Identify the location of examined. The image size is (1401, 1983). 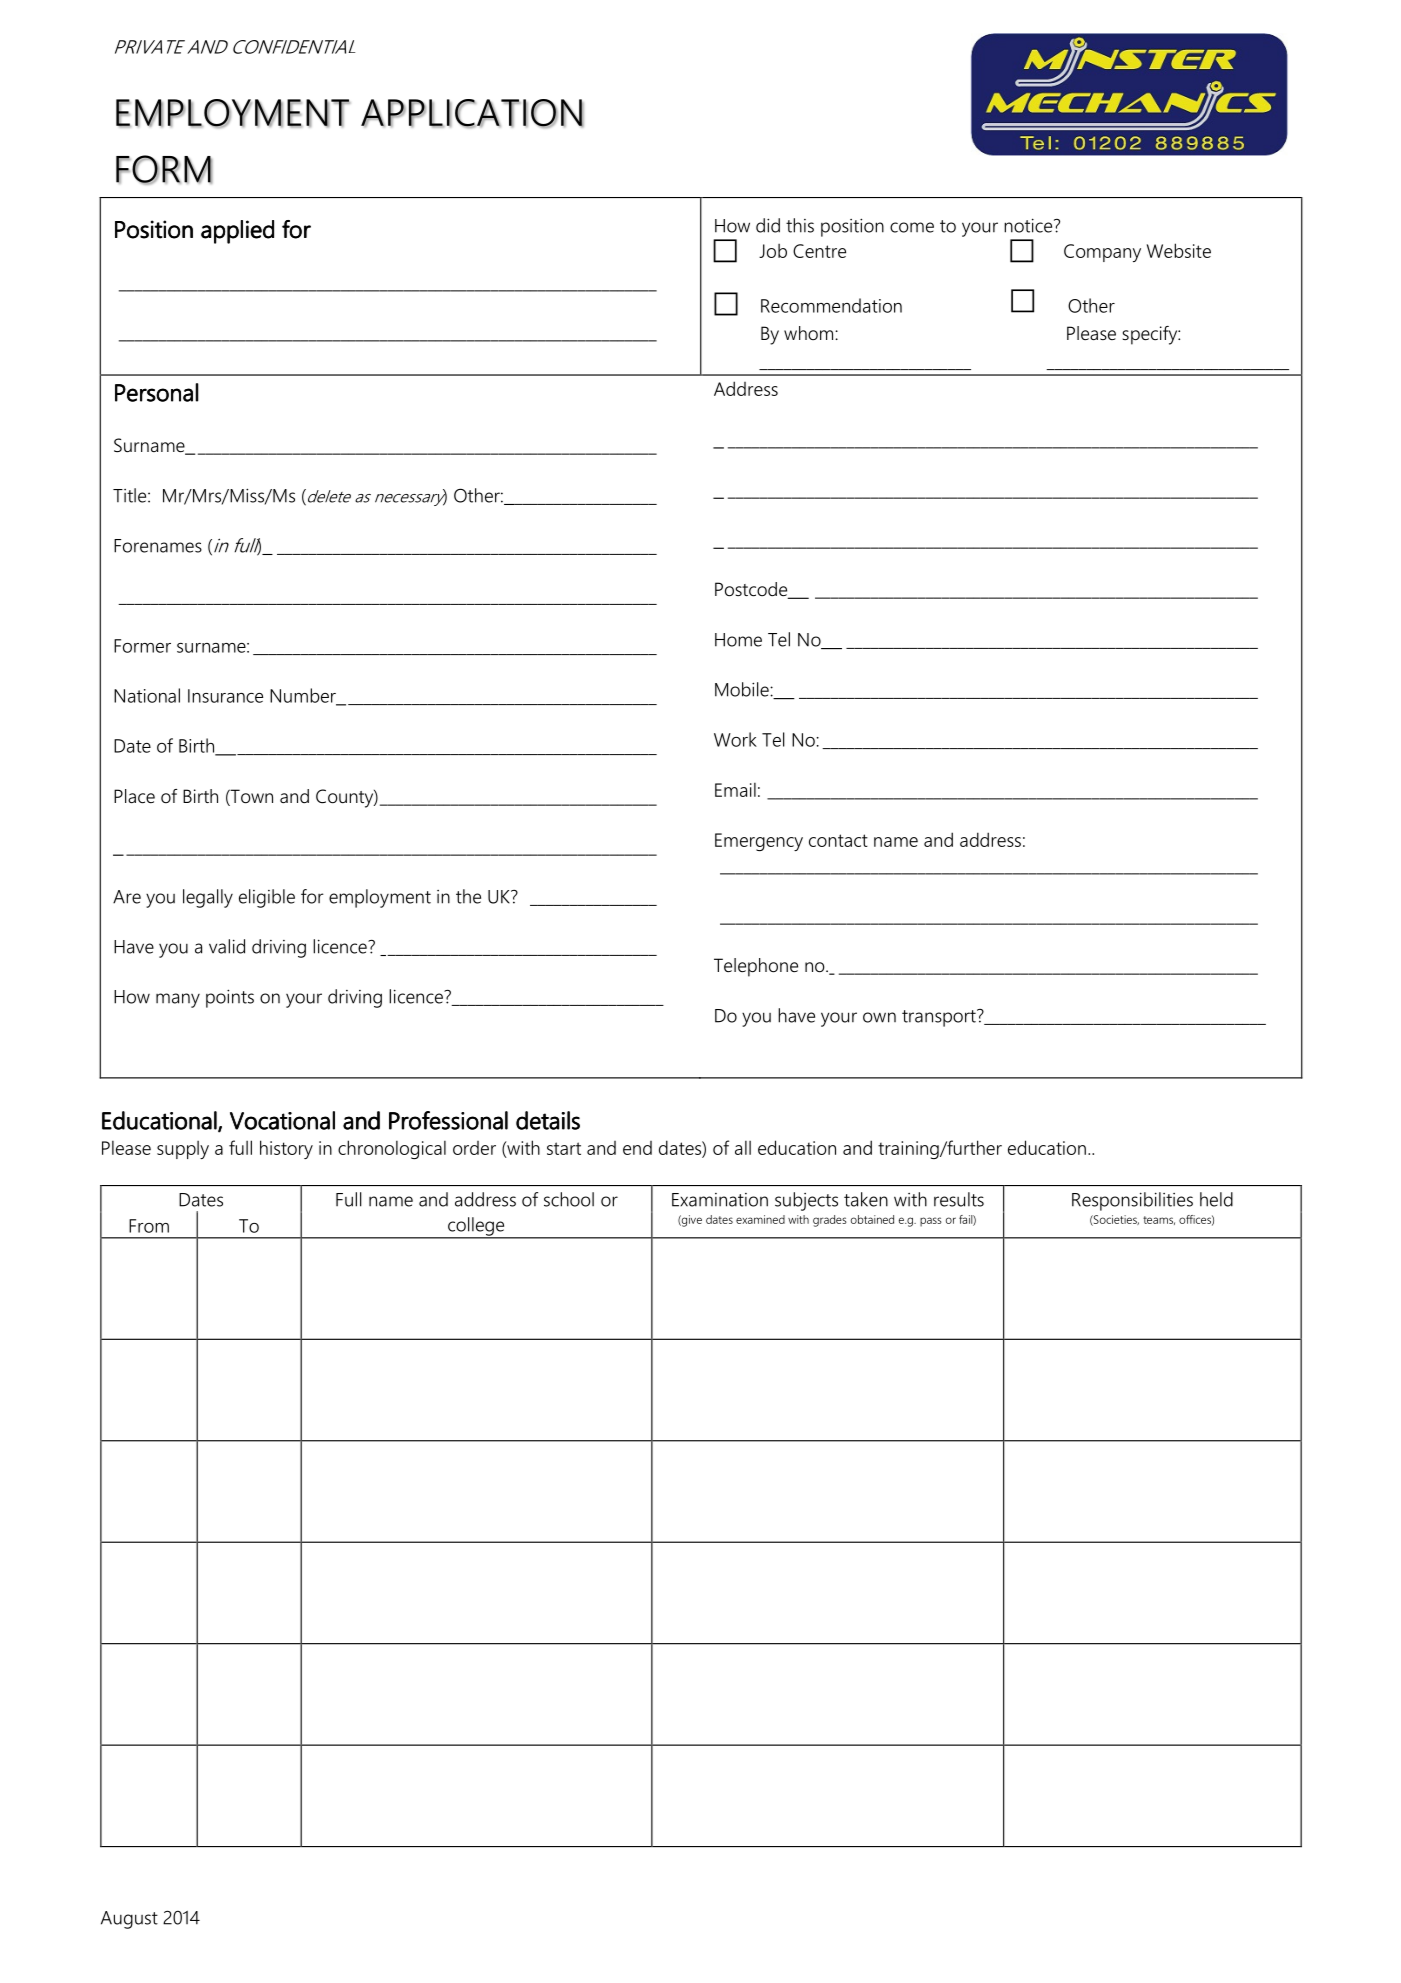
(760, 1219).
